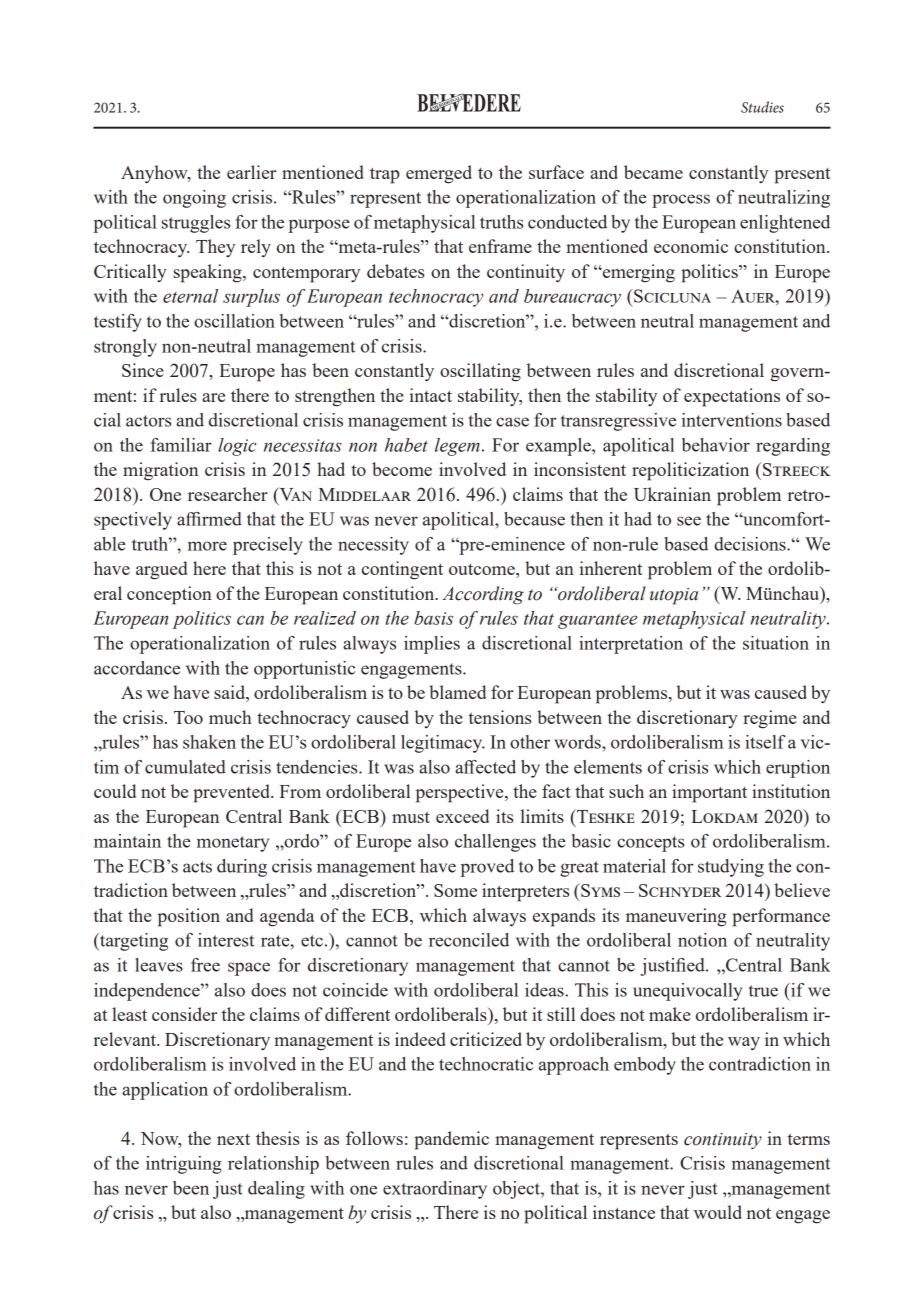 This screenshot has height=1310, width=924. Describe the element at coordinates (189, 917) in the screenshot. I see `position` at that location.
